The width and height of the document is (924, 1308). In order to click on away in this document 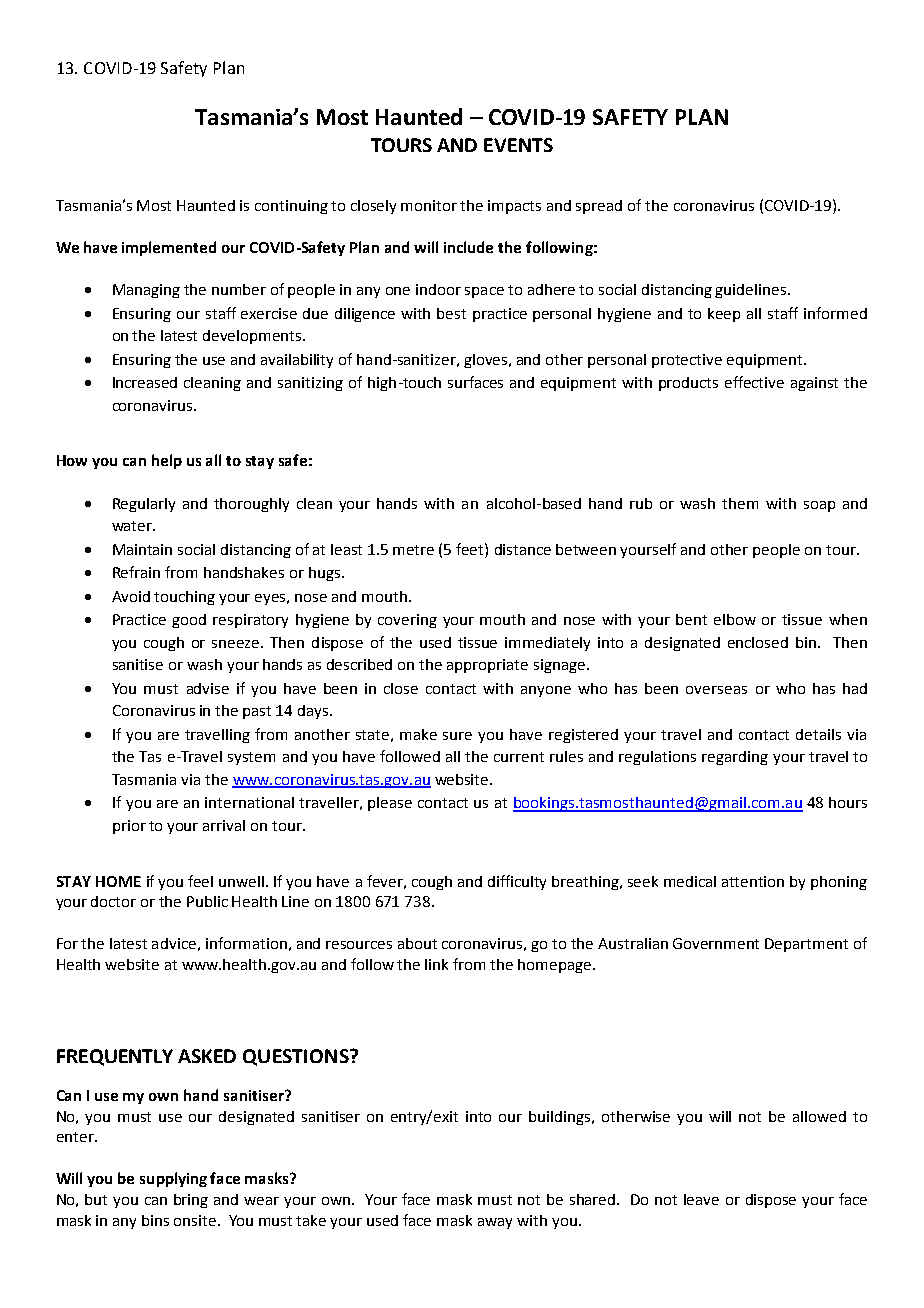, I will do `click(495, 1223)`.
